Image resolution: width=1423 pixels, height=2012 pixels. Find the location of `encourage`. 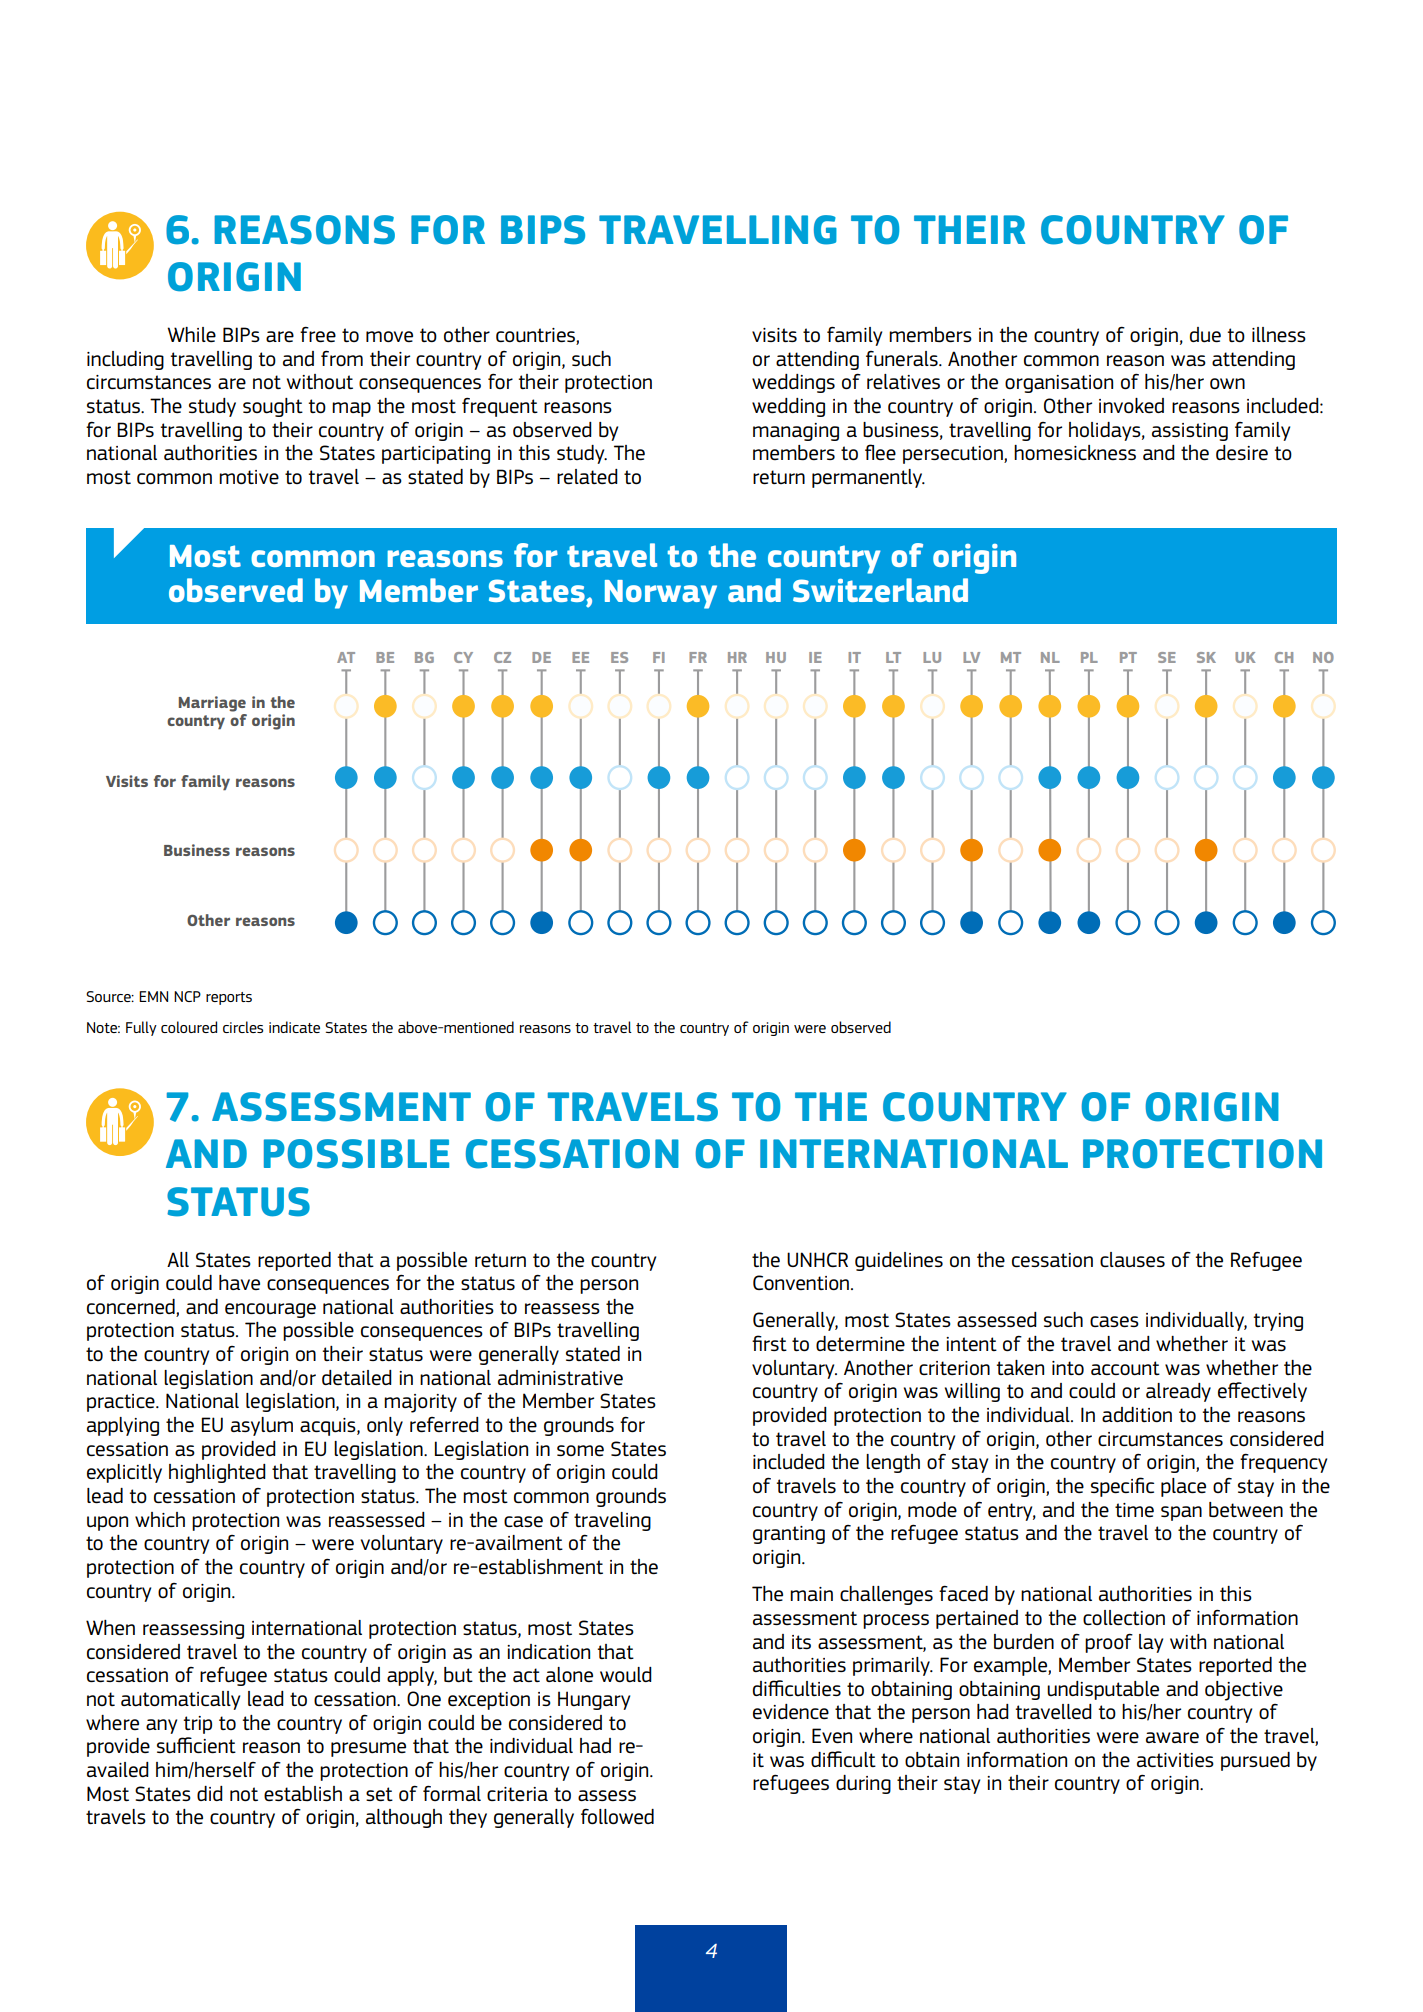

encourage is located at coordinates (270, 1310).
